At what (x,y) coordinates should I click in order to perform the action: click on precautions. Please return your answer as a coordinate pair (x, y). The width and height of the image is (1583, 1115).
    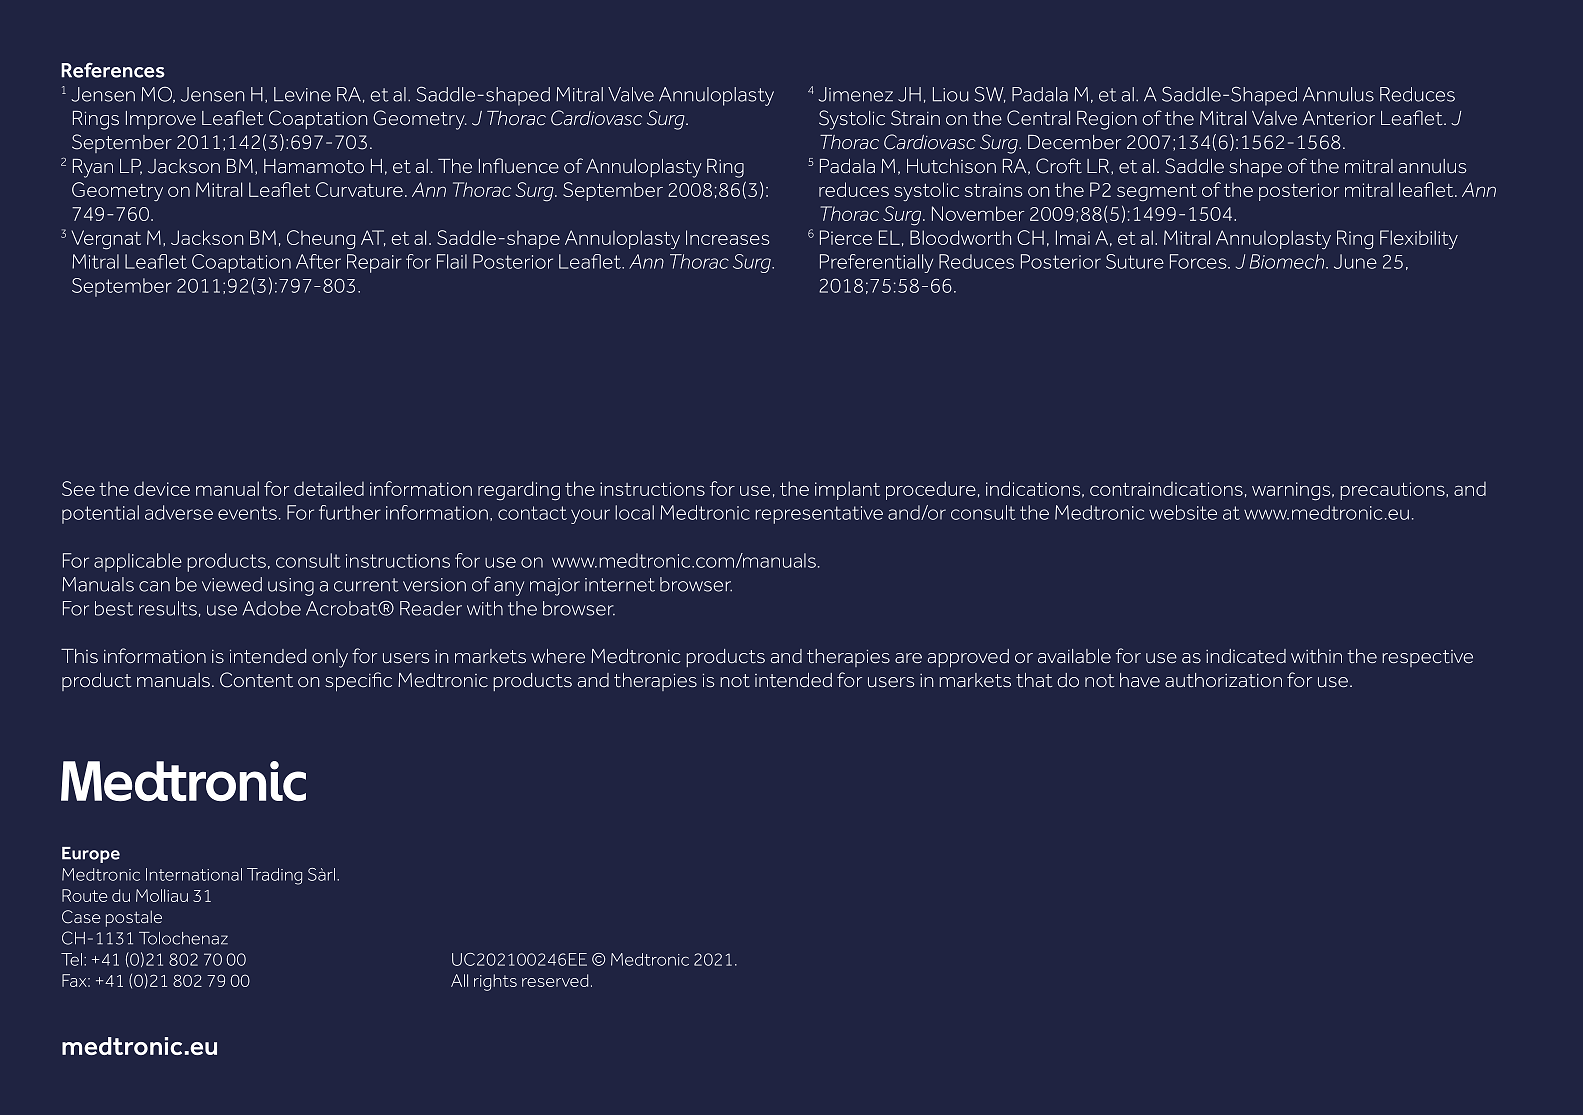
    Looking at the image, I should click on (1393, 491).
